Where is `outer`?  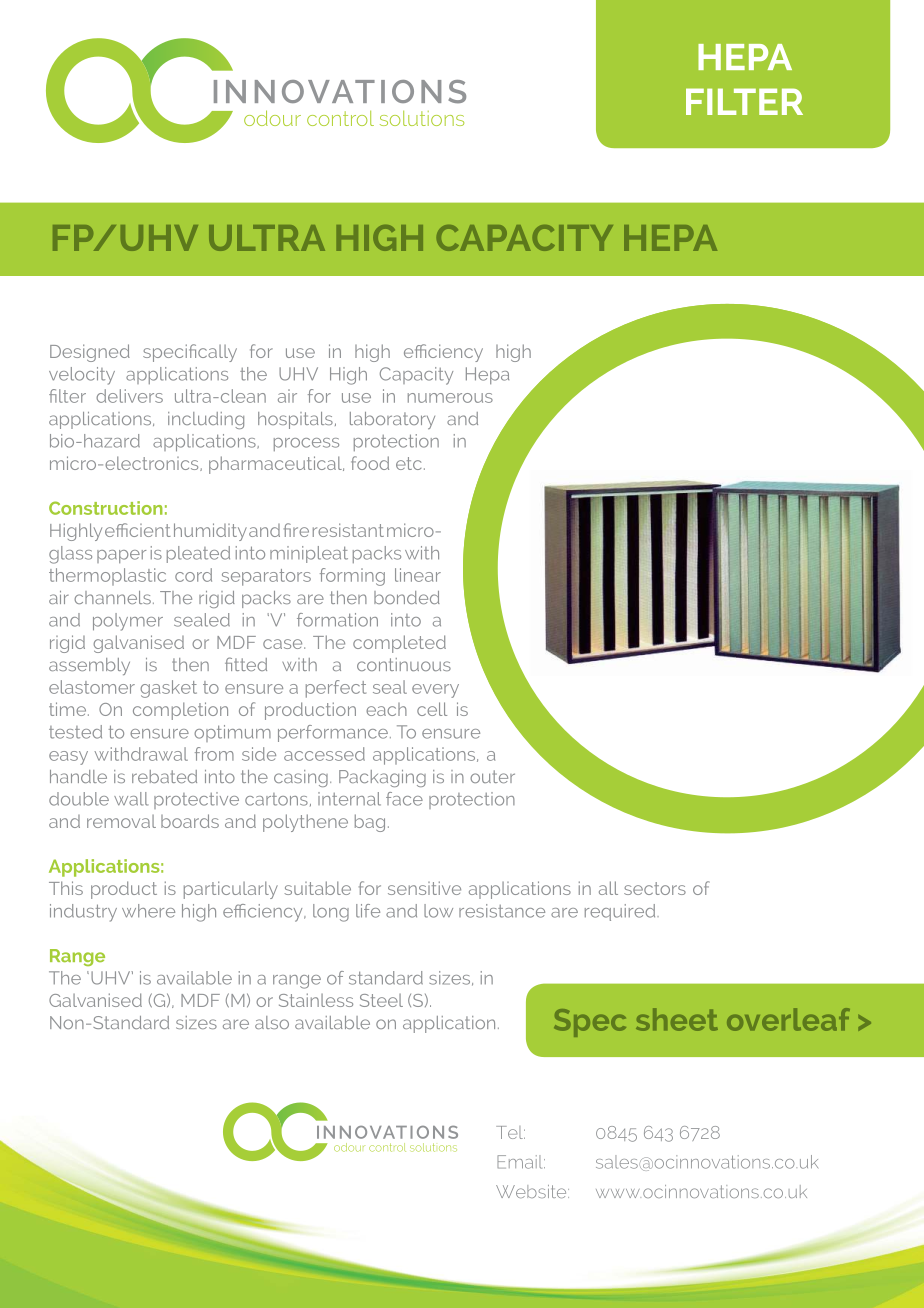 outer is located at coordinates (492, 776).
